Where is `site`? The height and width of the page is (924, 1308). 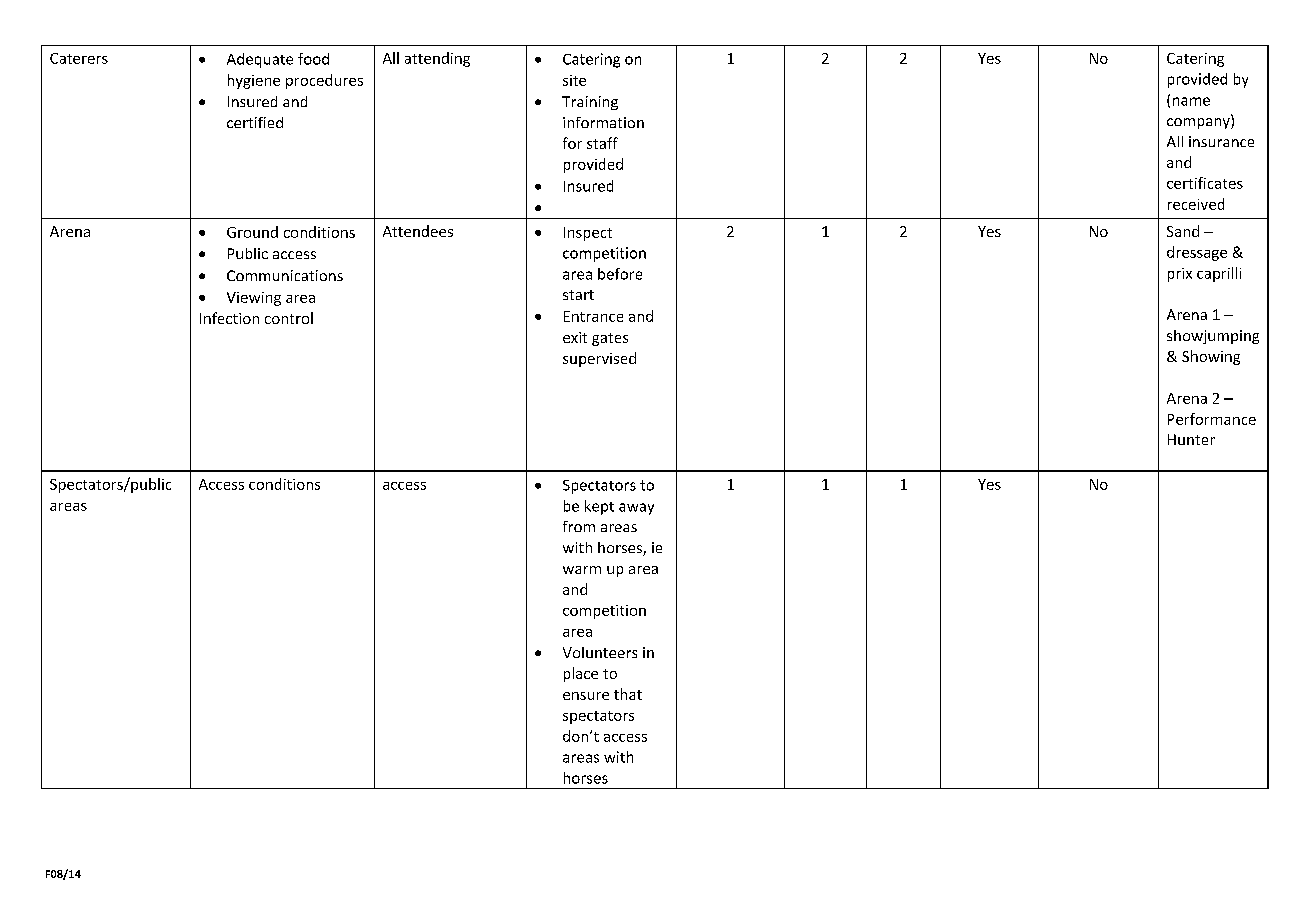 site is located at coordinates (574, 80).
